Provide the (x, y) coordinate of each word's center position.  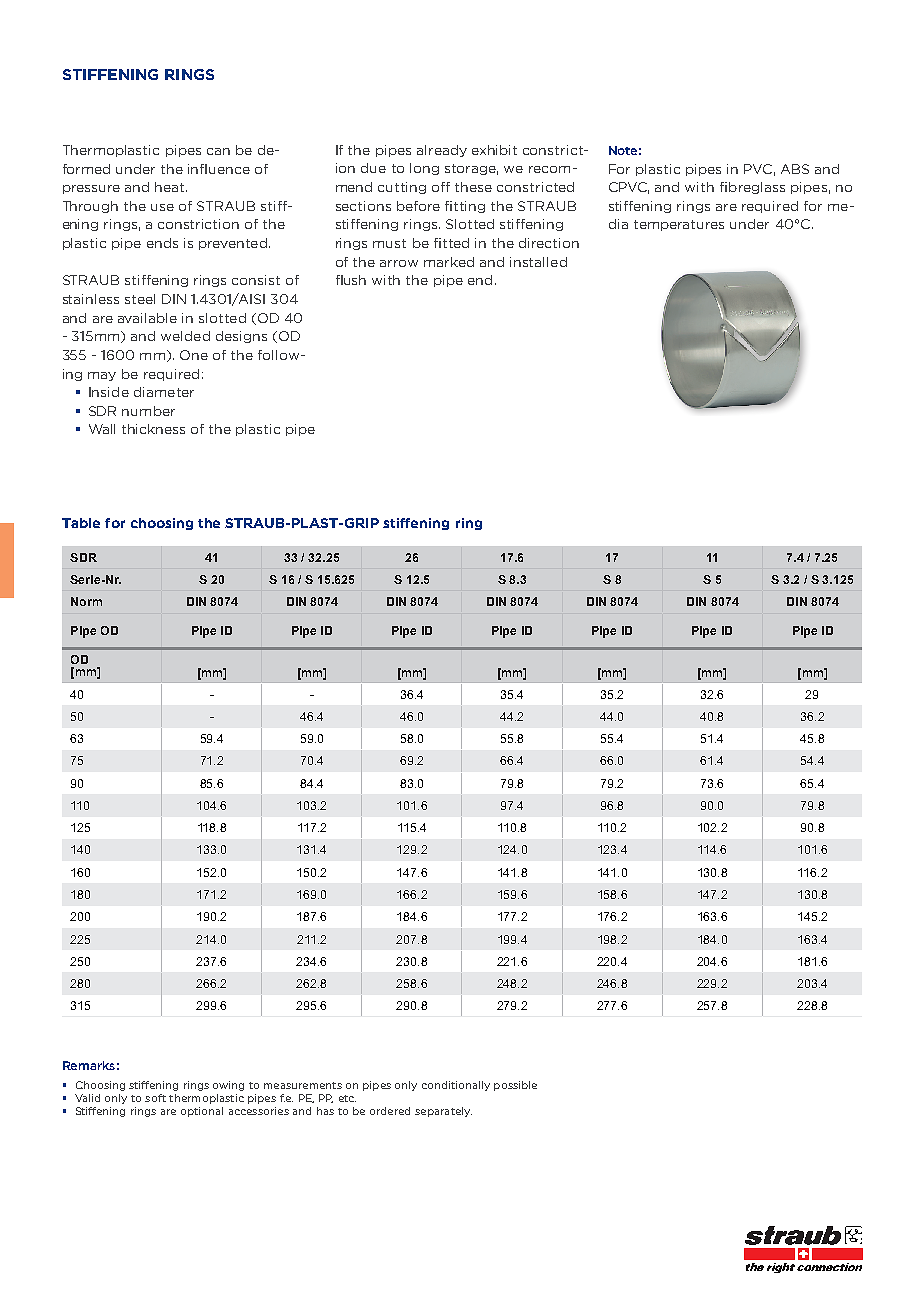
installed (538, 262)
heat (171, 187)
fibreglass (752, 188)
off (441, 187)
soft (155, 1098)
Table (81, 523)
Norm (86, 601)
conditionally (456, 1086)
